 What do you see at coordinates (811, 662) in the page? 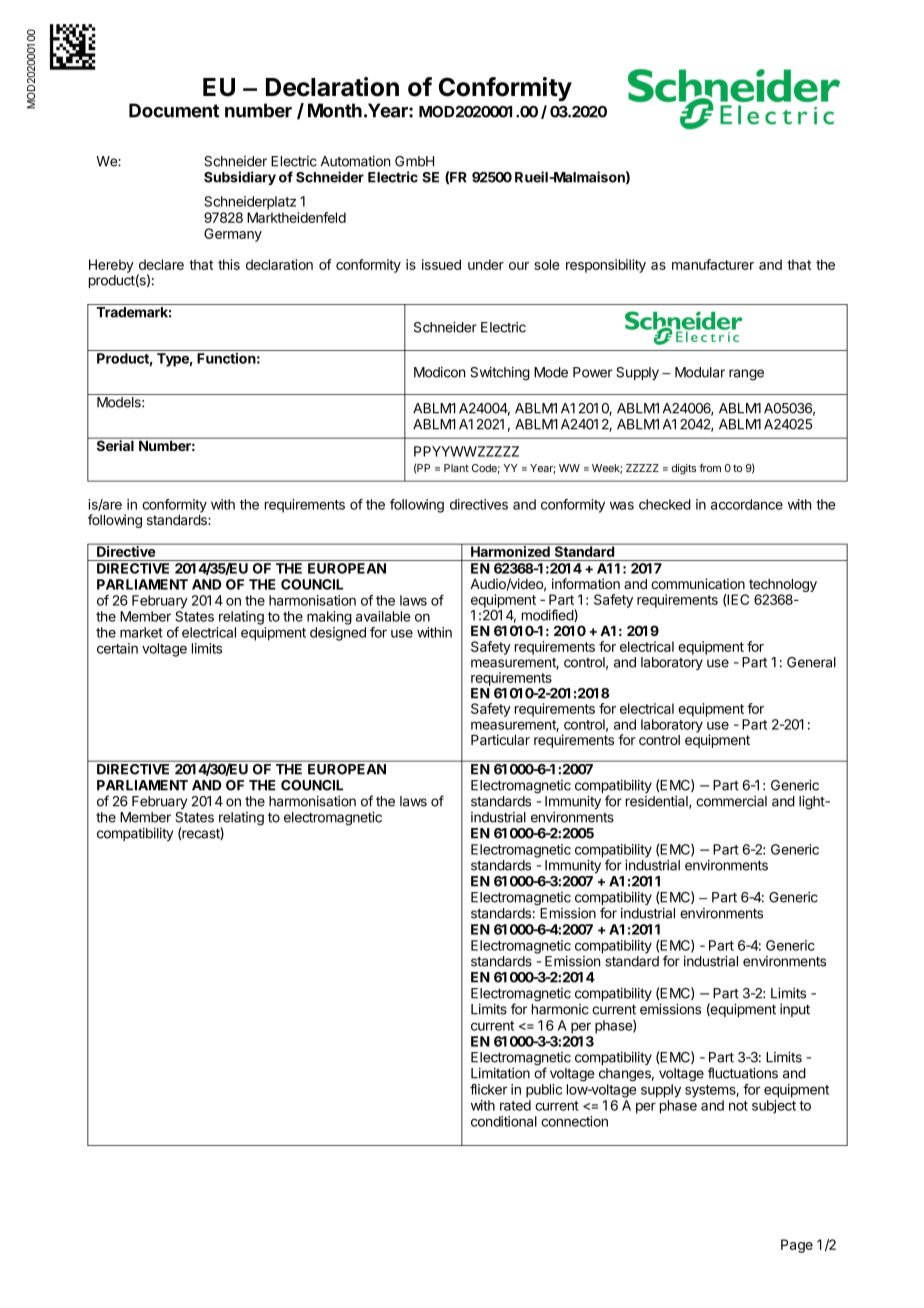
I see `General` at bounding box center [811, 662].
